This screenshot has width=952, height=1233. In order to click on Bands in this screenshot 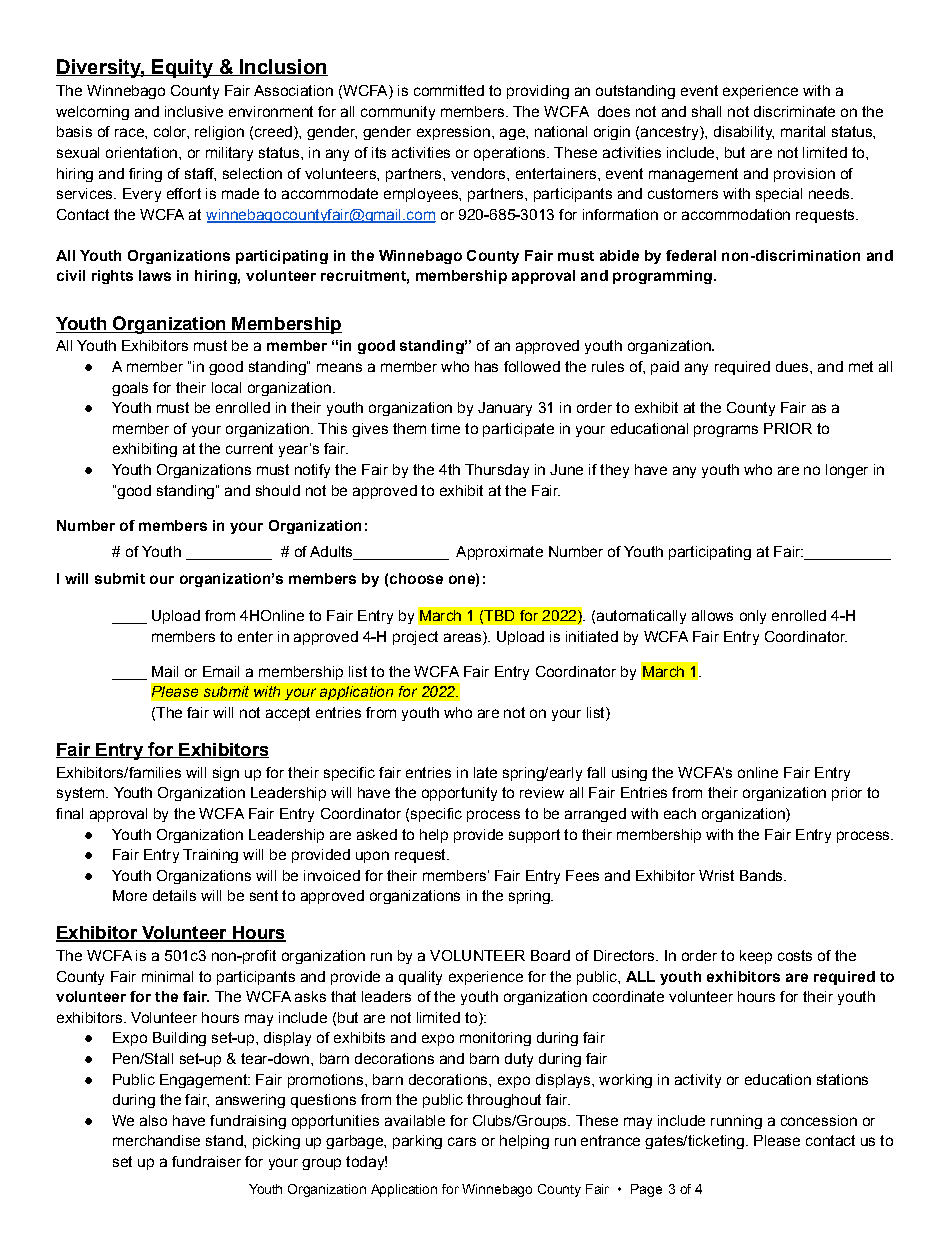, I will do `click(762, 875)`.
